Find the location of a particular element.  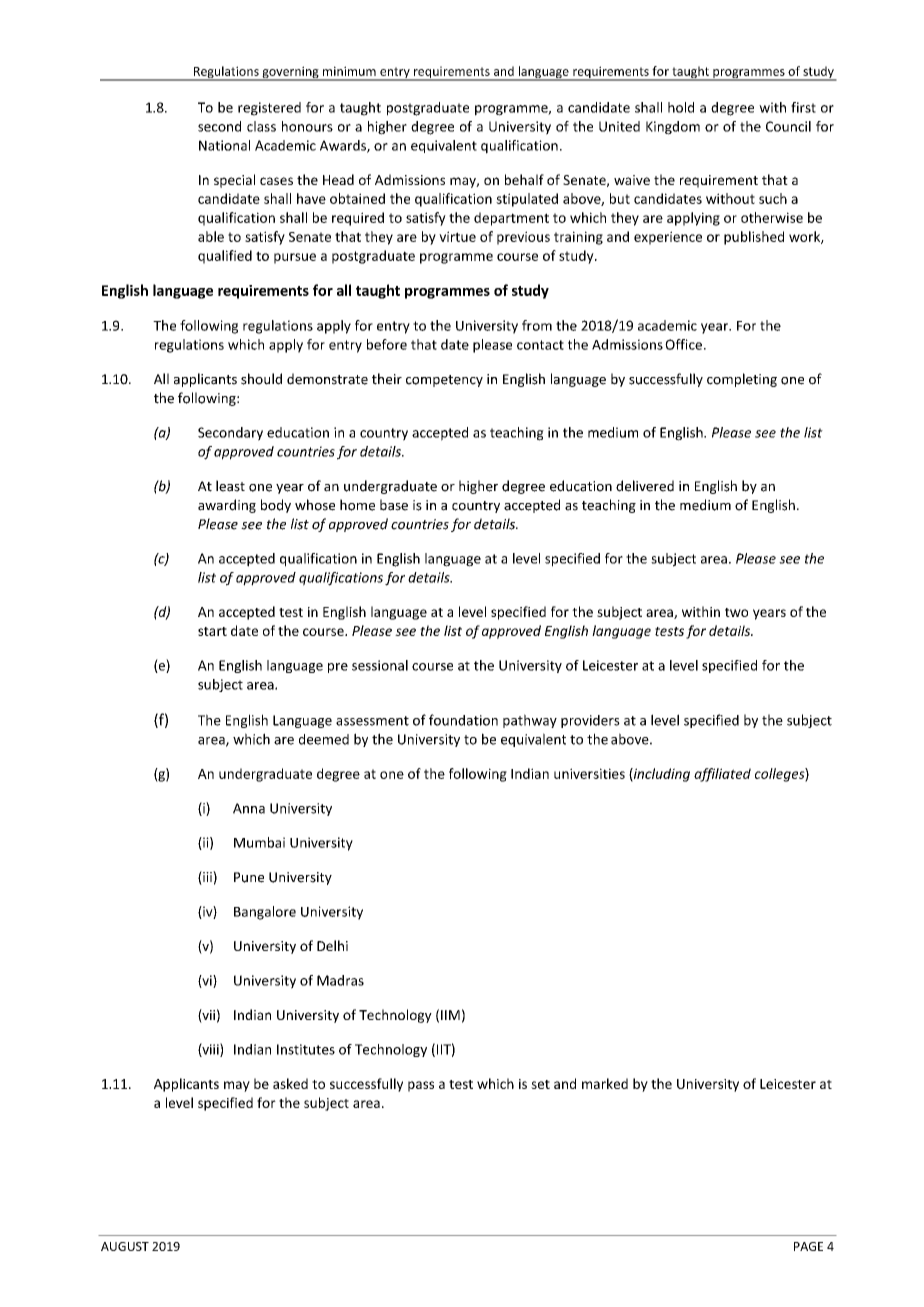

competency is located at coordinates (444, 381).
